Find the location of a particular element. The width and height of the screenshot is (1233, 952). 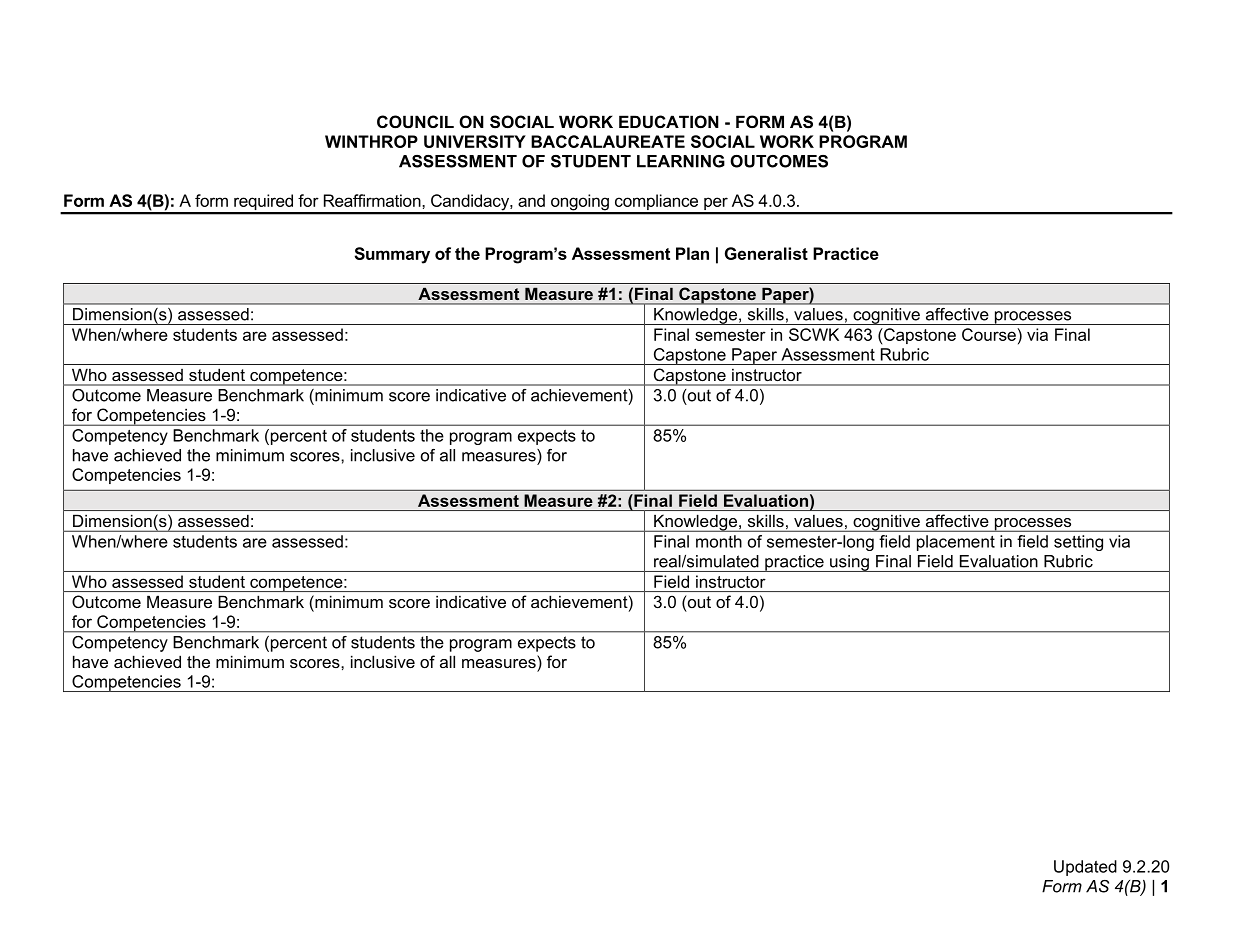

using is located at coordinates (849, 563).
